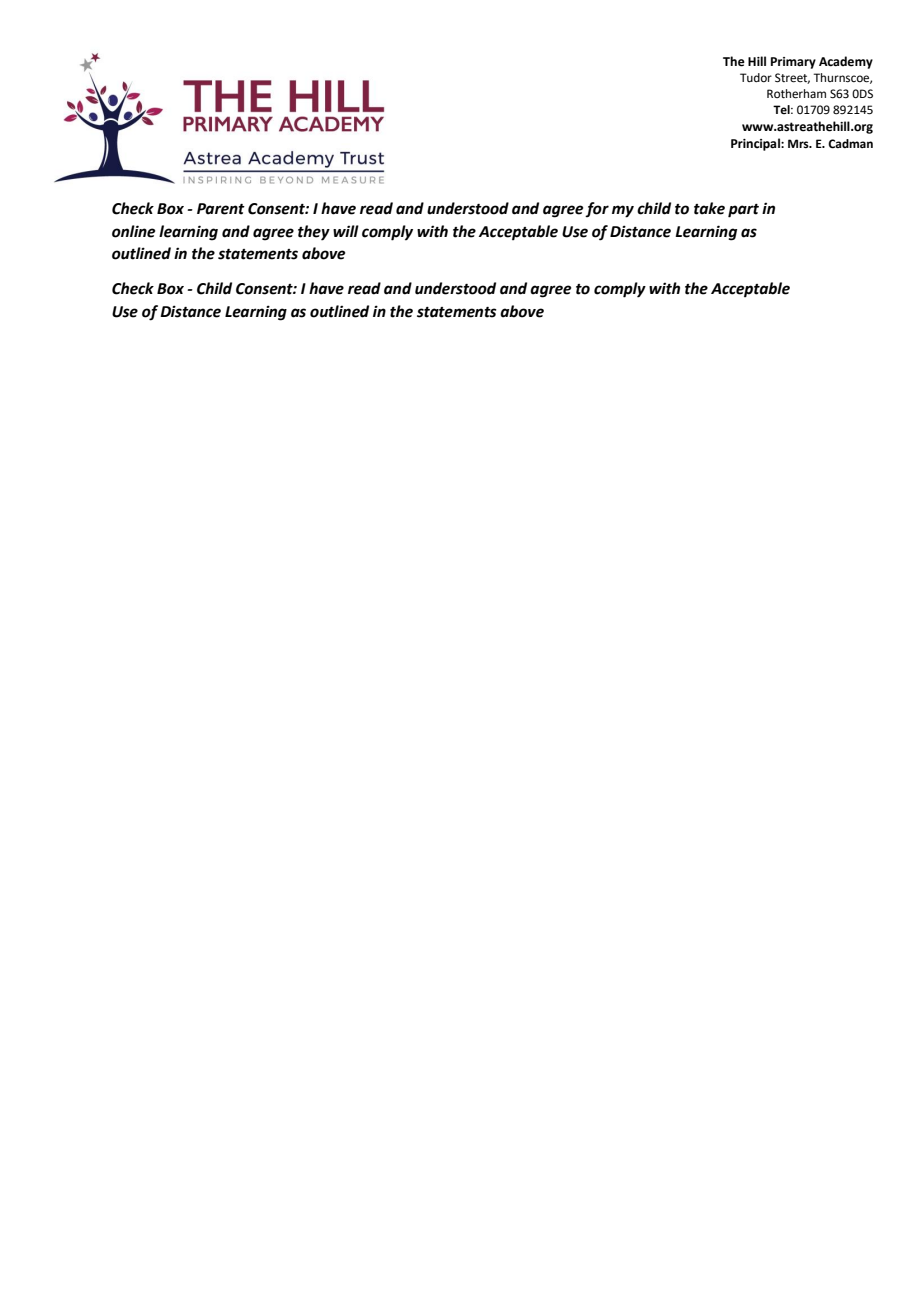 This screenshot has height=1308, width=924. I want to click on will, so click(346, 231).
